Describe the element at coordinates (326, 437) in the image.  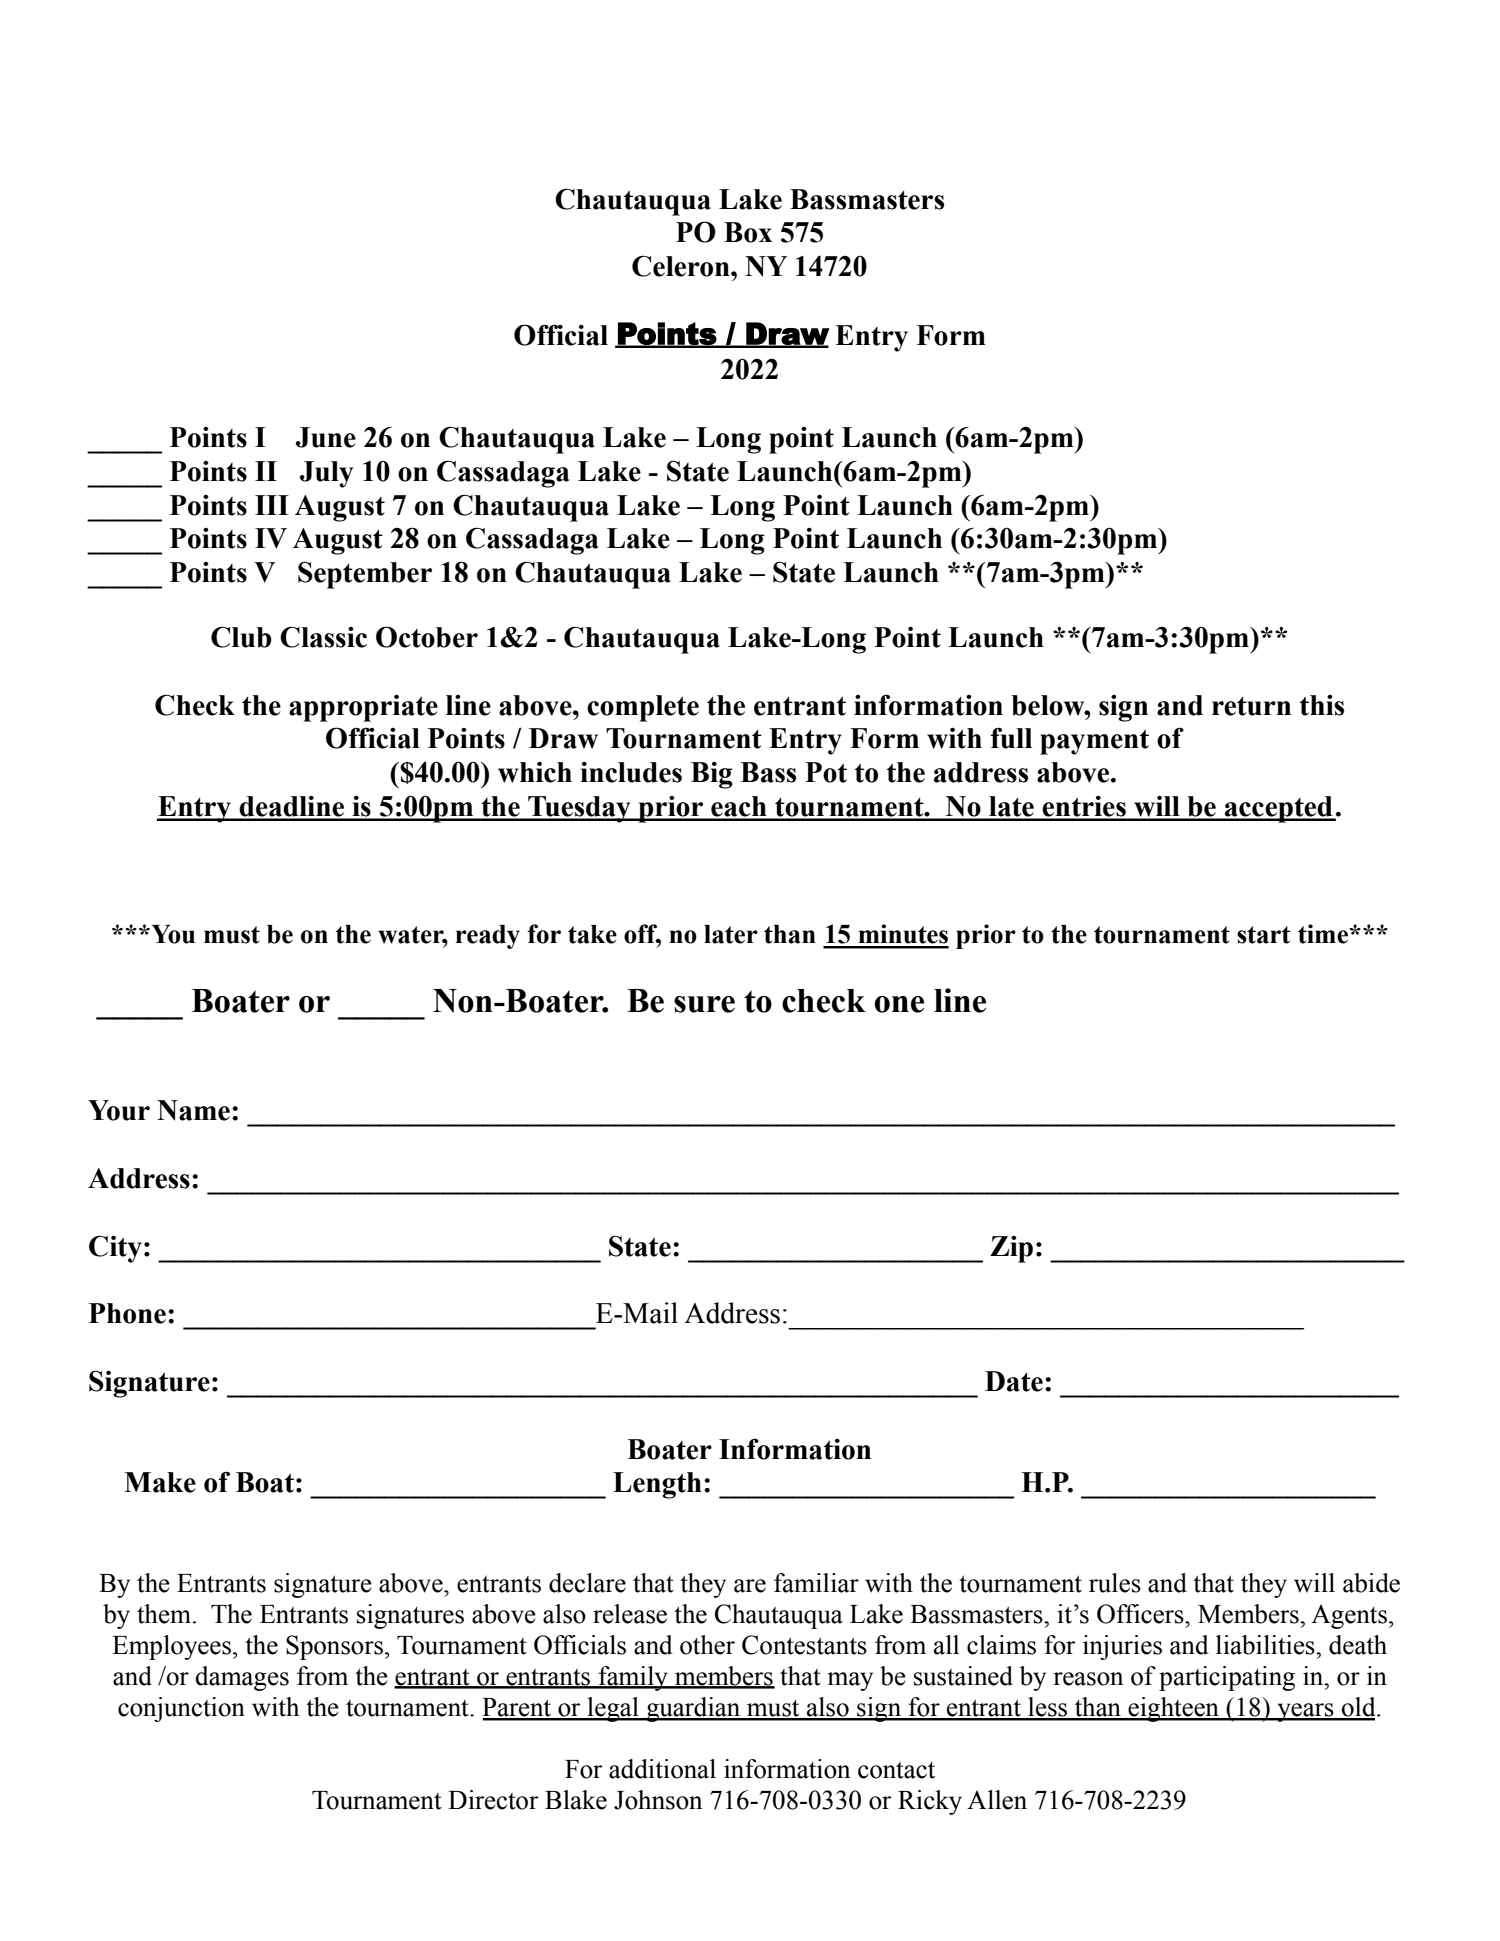
I see `June` at that location.
